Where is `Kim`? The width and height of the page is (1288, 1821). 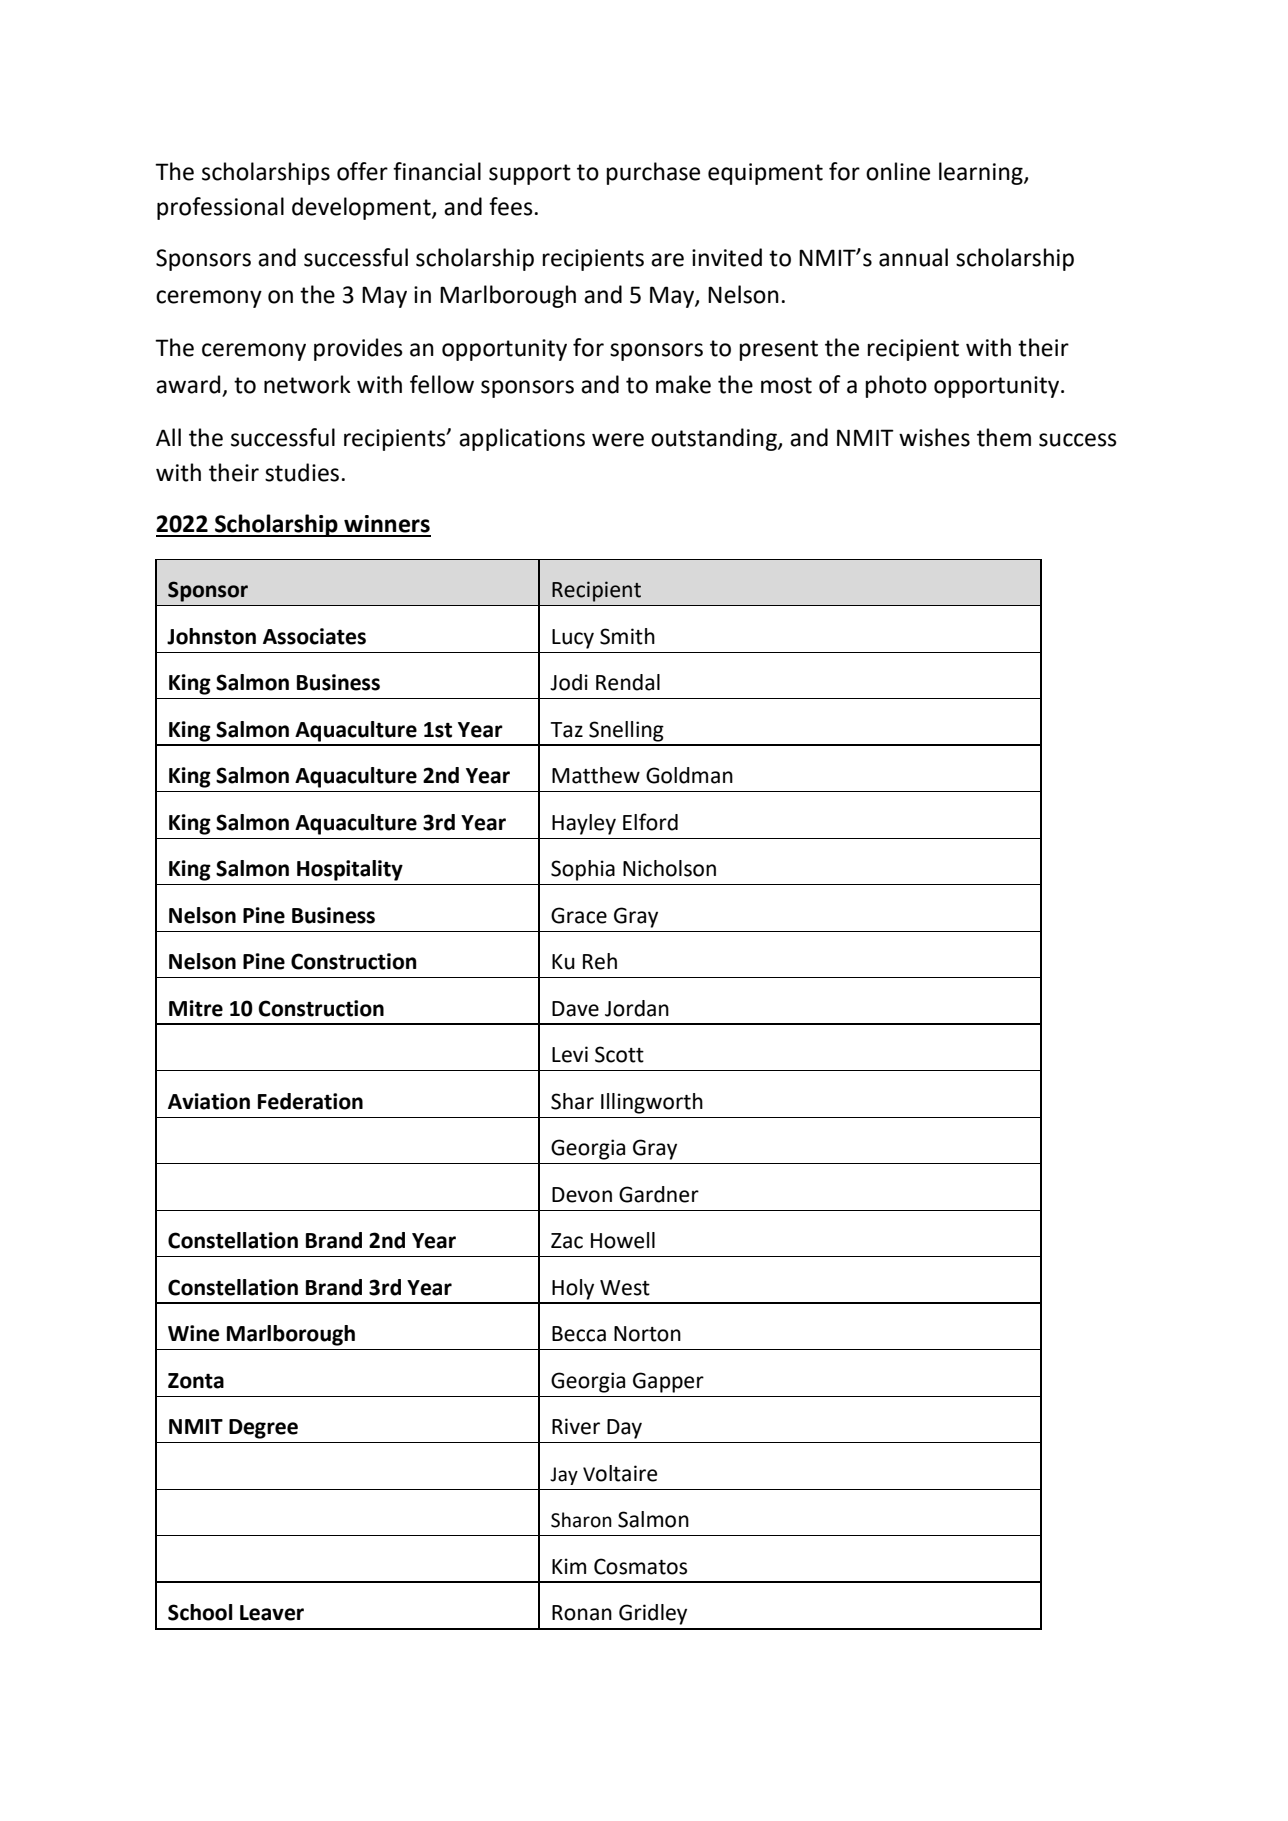
Kim is located at coordinates (569, 1566).
